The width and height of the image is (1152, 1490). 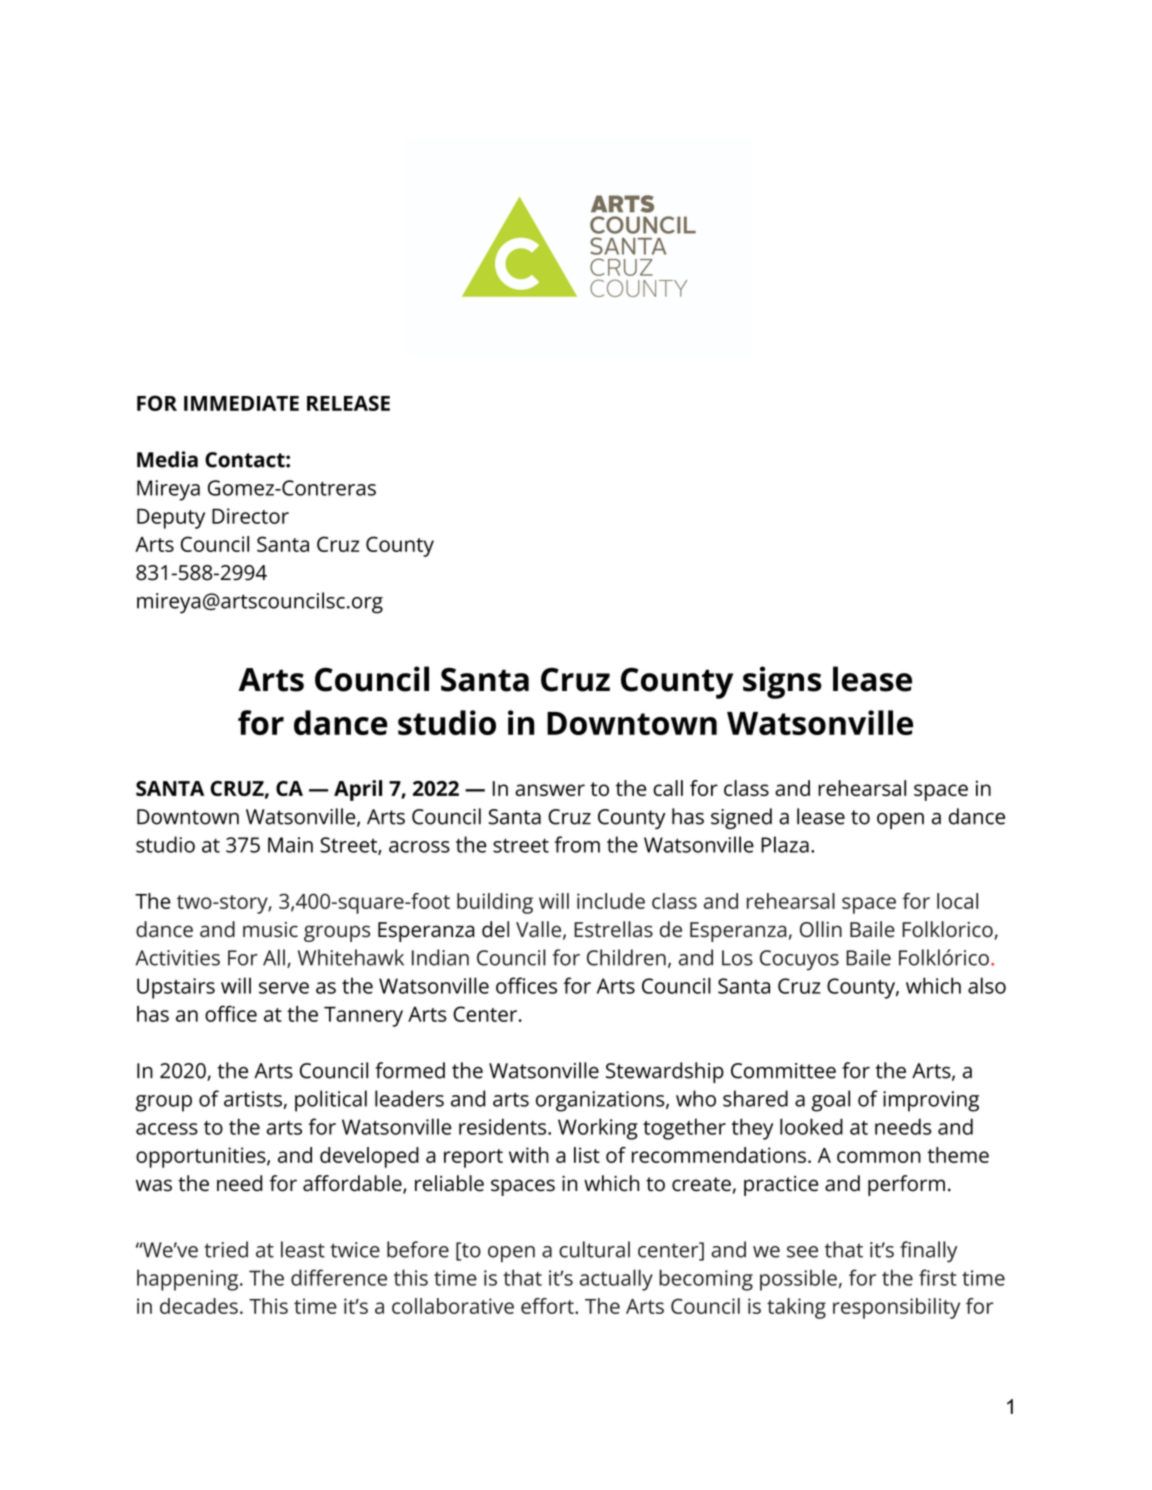 I want to click on signs, so click(x=782, y=682).
